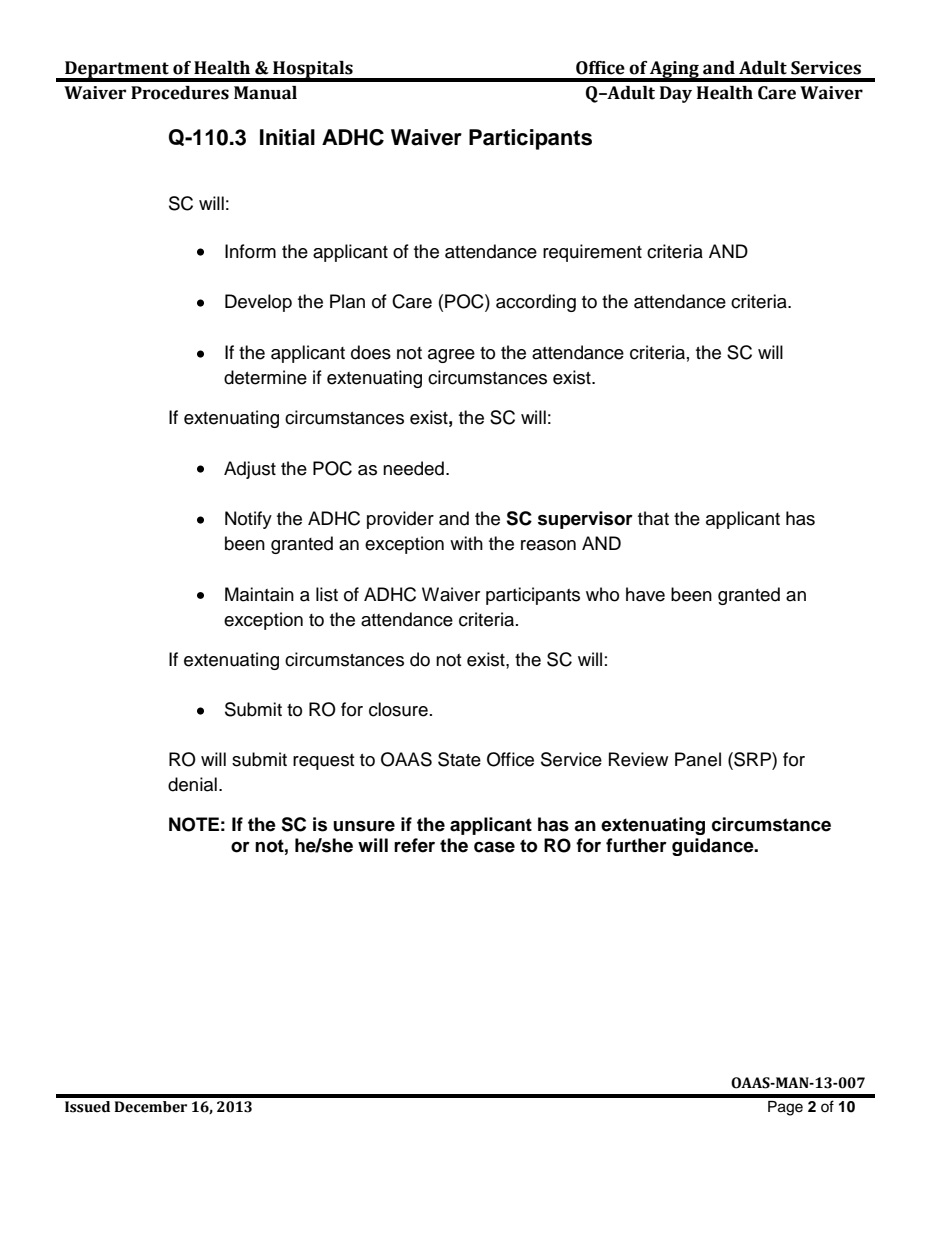 The width and height of the screenshot is (952, 1233). I want to click on Maintain, so click(259, 594).
